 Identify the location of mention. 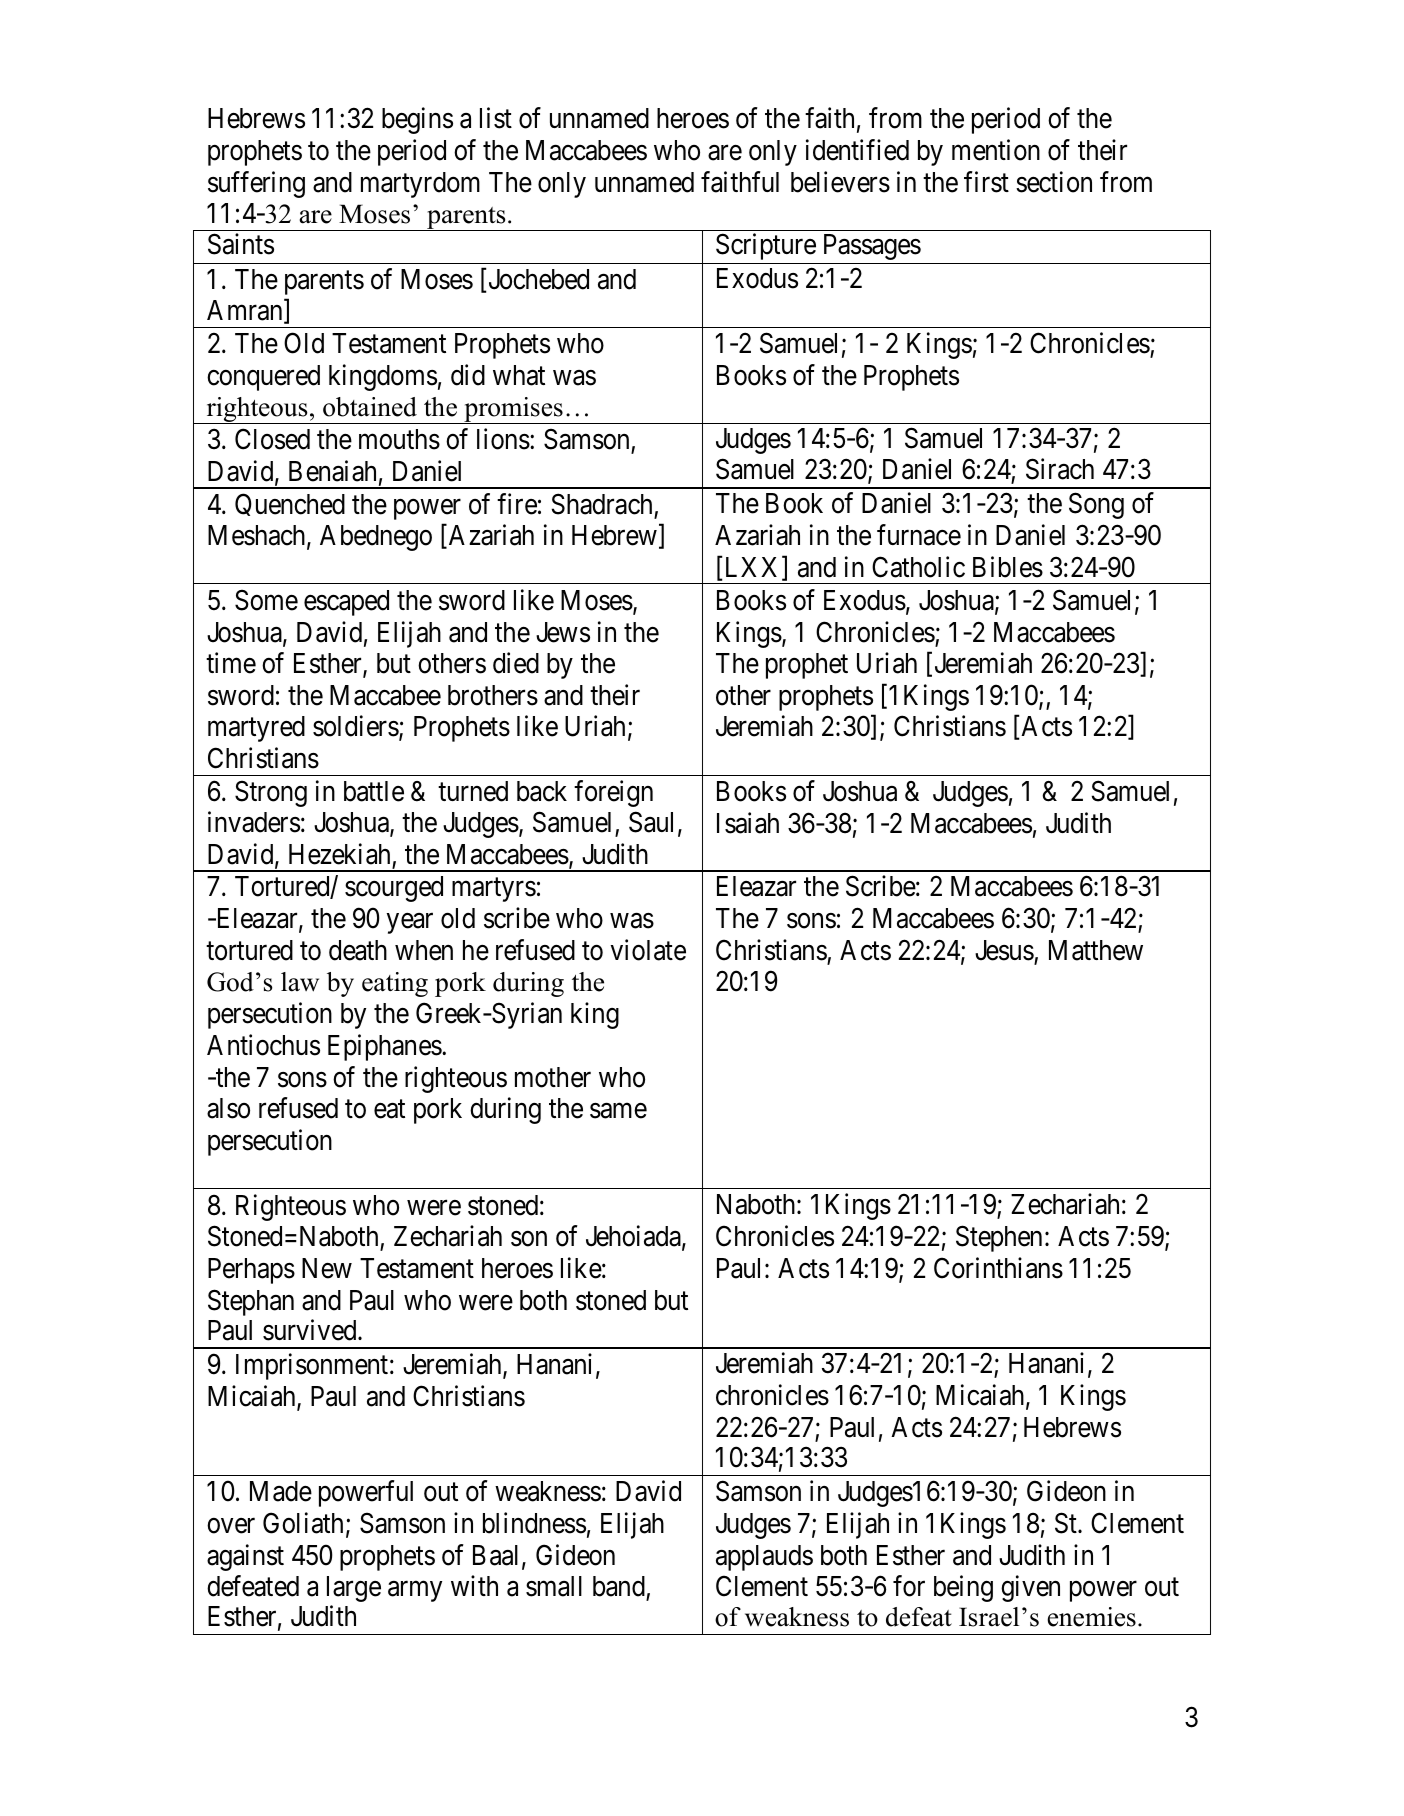
(996, 150).
